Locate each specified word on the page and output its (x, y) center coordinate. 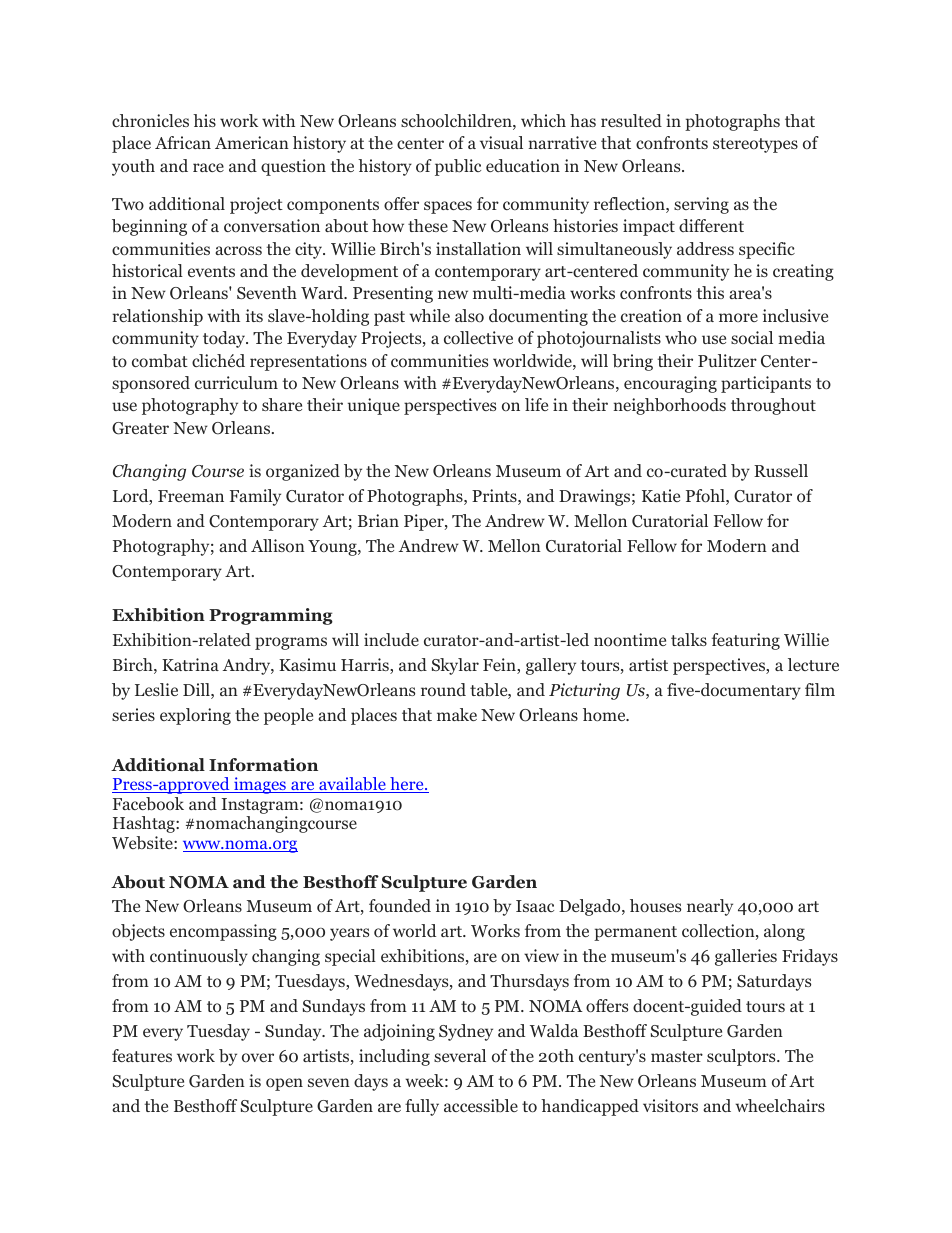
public (458, 167)
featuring (746, 641)
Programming (271, 616)
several (460, 1055)
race (208, 167)
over (258, 1057)
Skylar (455, 666)
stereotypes (755, 145)
